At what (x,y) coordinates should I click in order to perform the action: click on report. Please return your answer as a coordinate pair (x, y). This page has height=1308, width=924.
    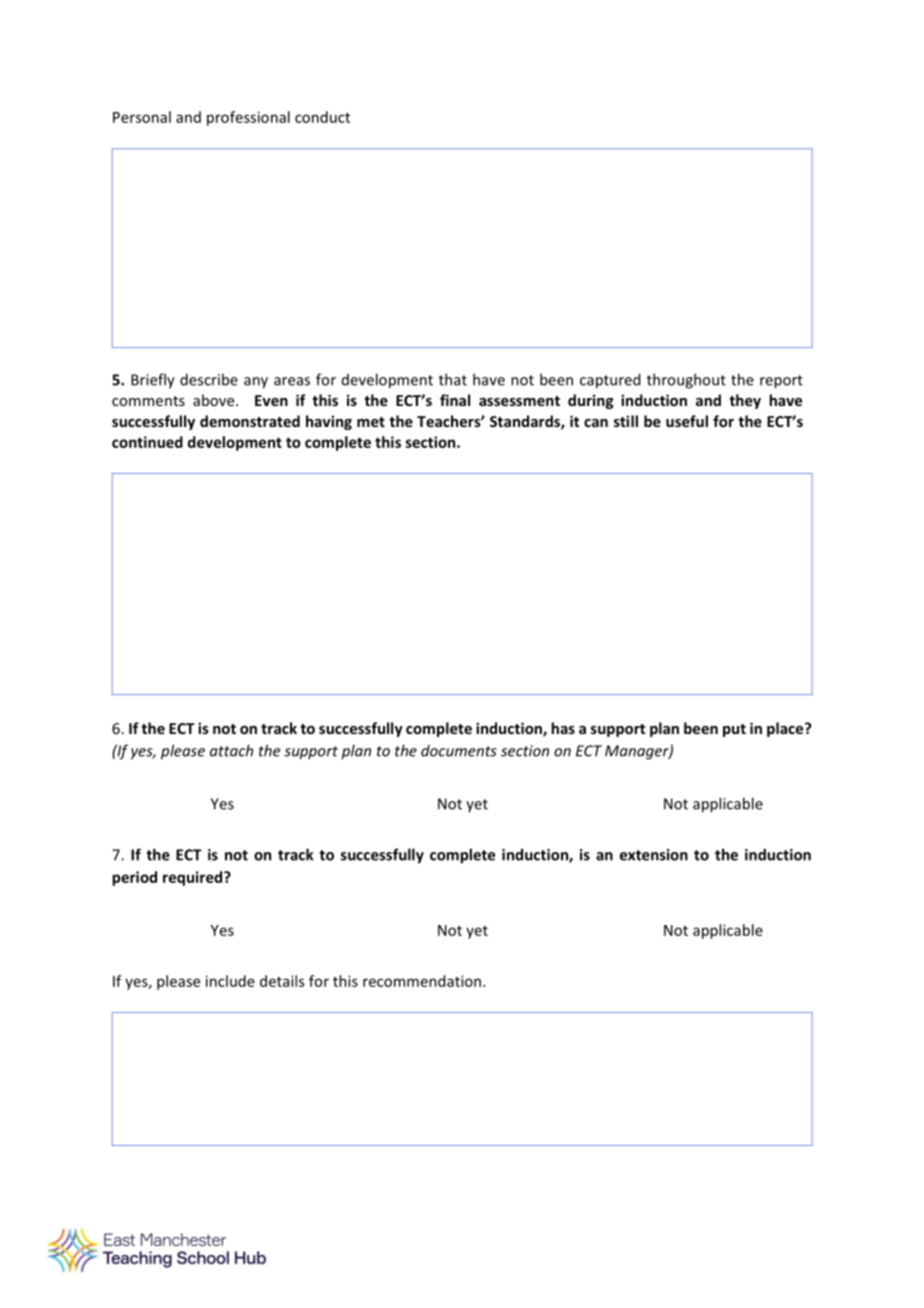
    Looking at the image, I should click on (781, 382).
